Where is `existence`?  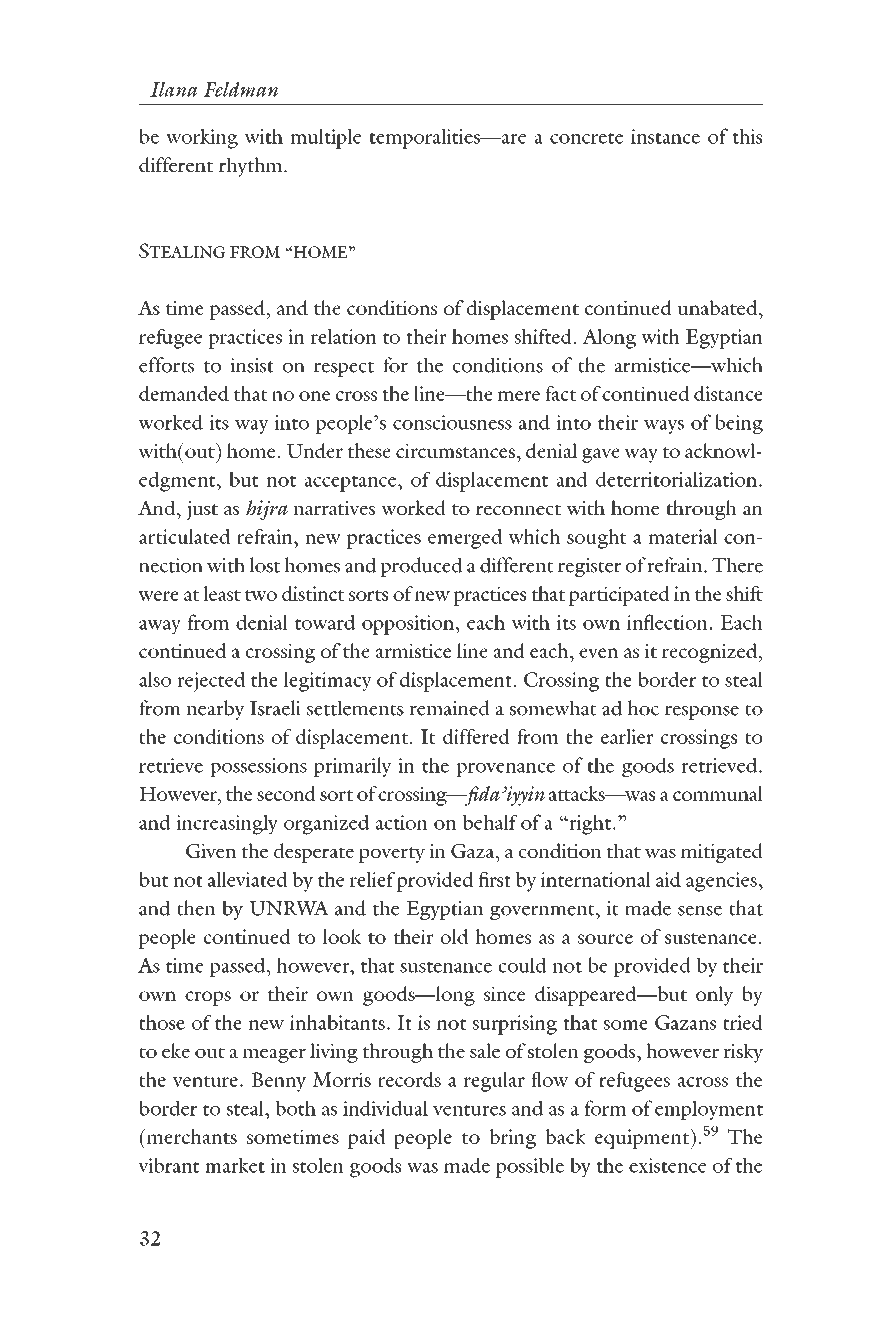
existence is located at coordinates (668, 1165).
